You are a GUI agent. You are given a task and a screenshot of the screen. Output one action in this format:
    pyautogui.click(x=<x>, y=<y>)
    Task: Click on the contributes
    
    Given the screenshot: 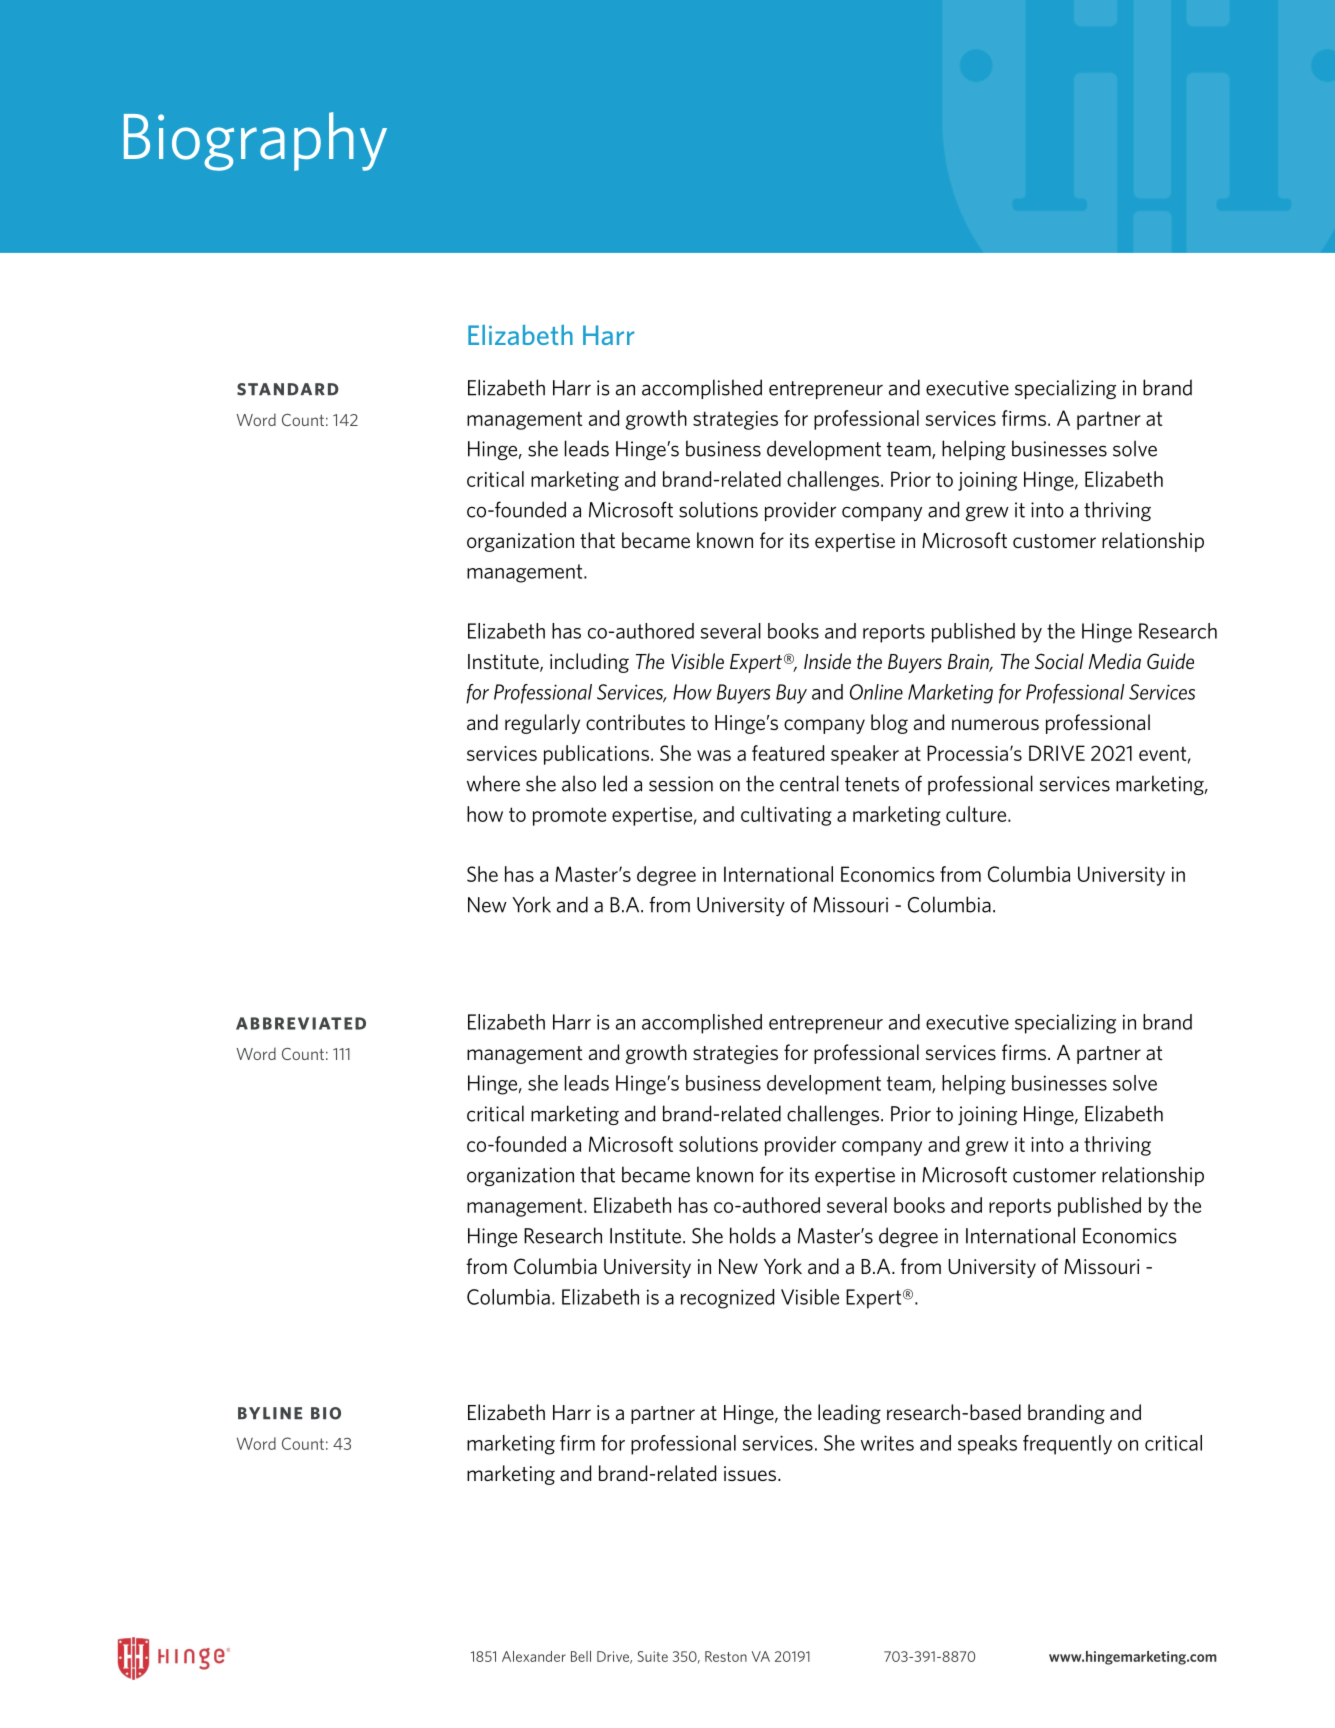 What is the action you would take?
    pyautogui.click(x=635, y=722)
